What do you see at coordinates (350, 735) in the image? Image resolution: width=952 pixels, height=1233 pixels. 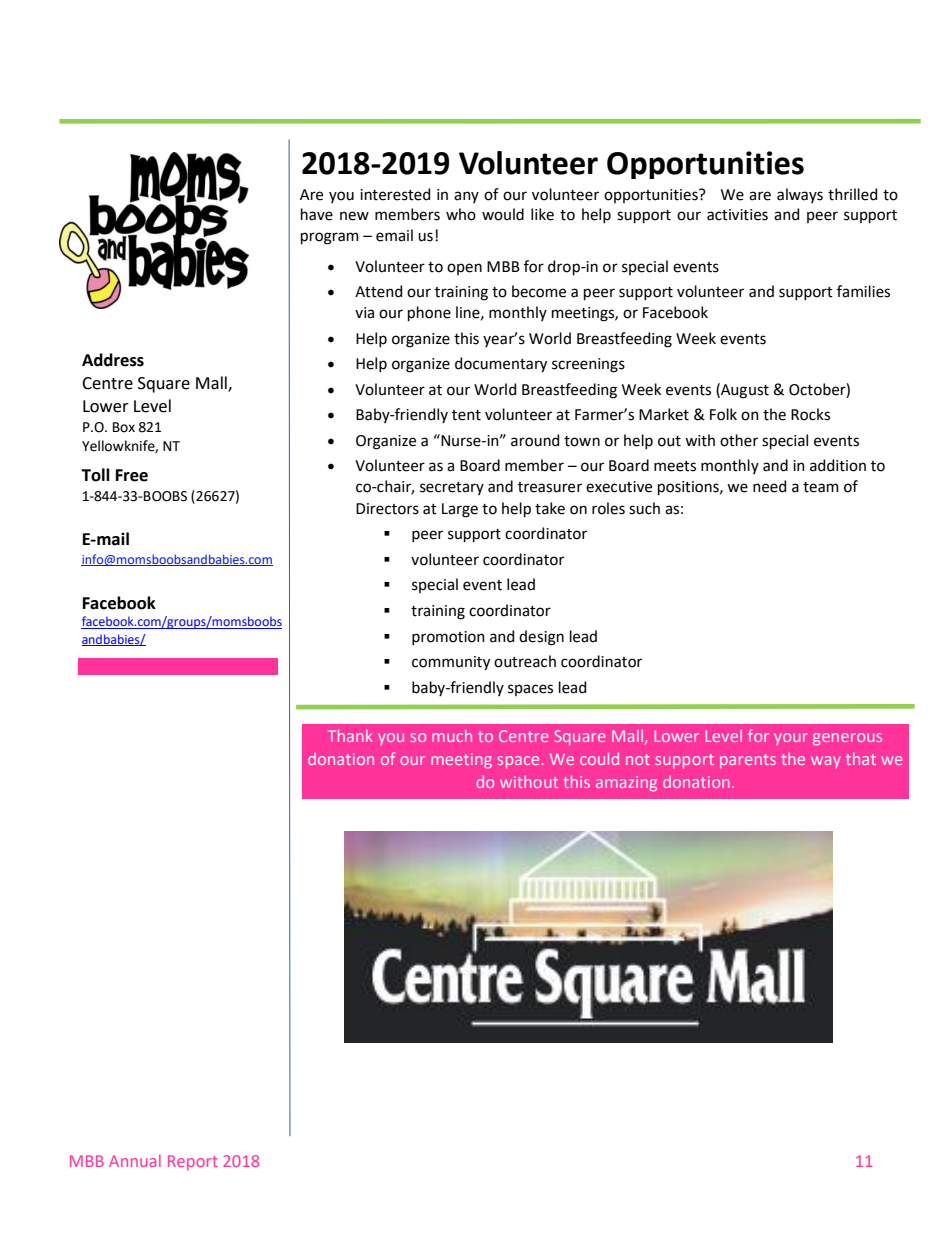 I see `Thank` at bounding box center [350, 735].
